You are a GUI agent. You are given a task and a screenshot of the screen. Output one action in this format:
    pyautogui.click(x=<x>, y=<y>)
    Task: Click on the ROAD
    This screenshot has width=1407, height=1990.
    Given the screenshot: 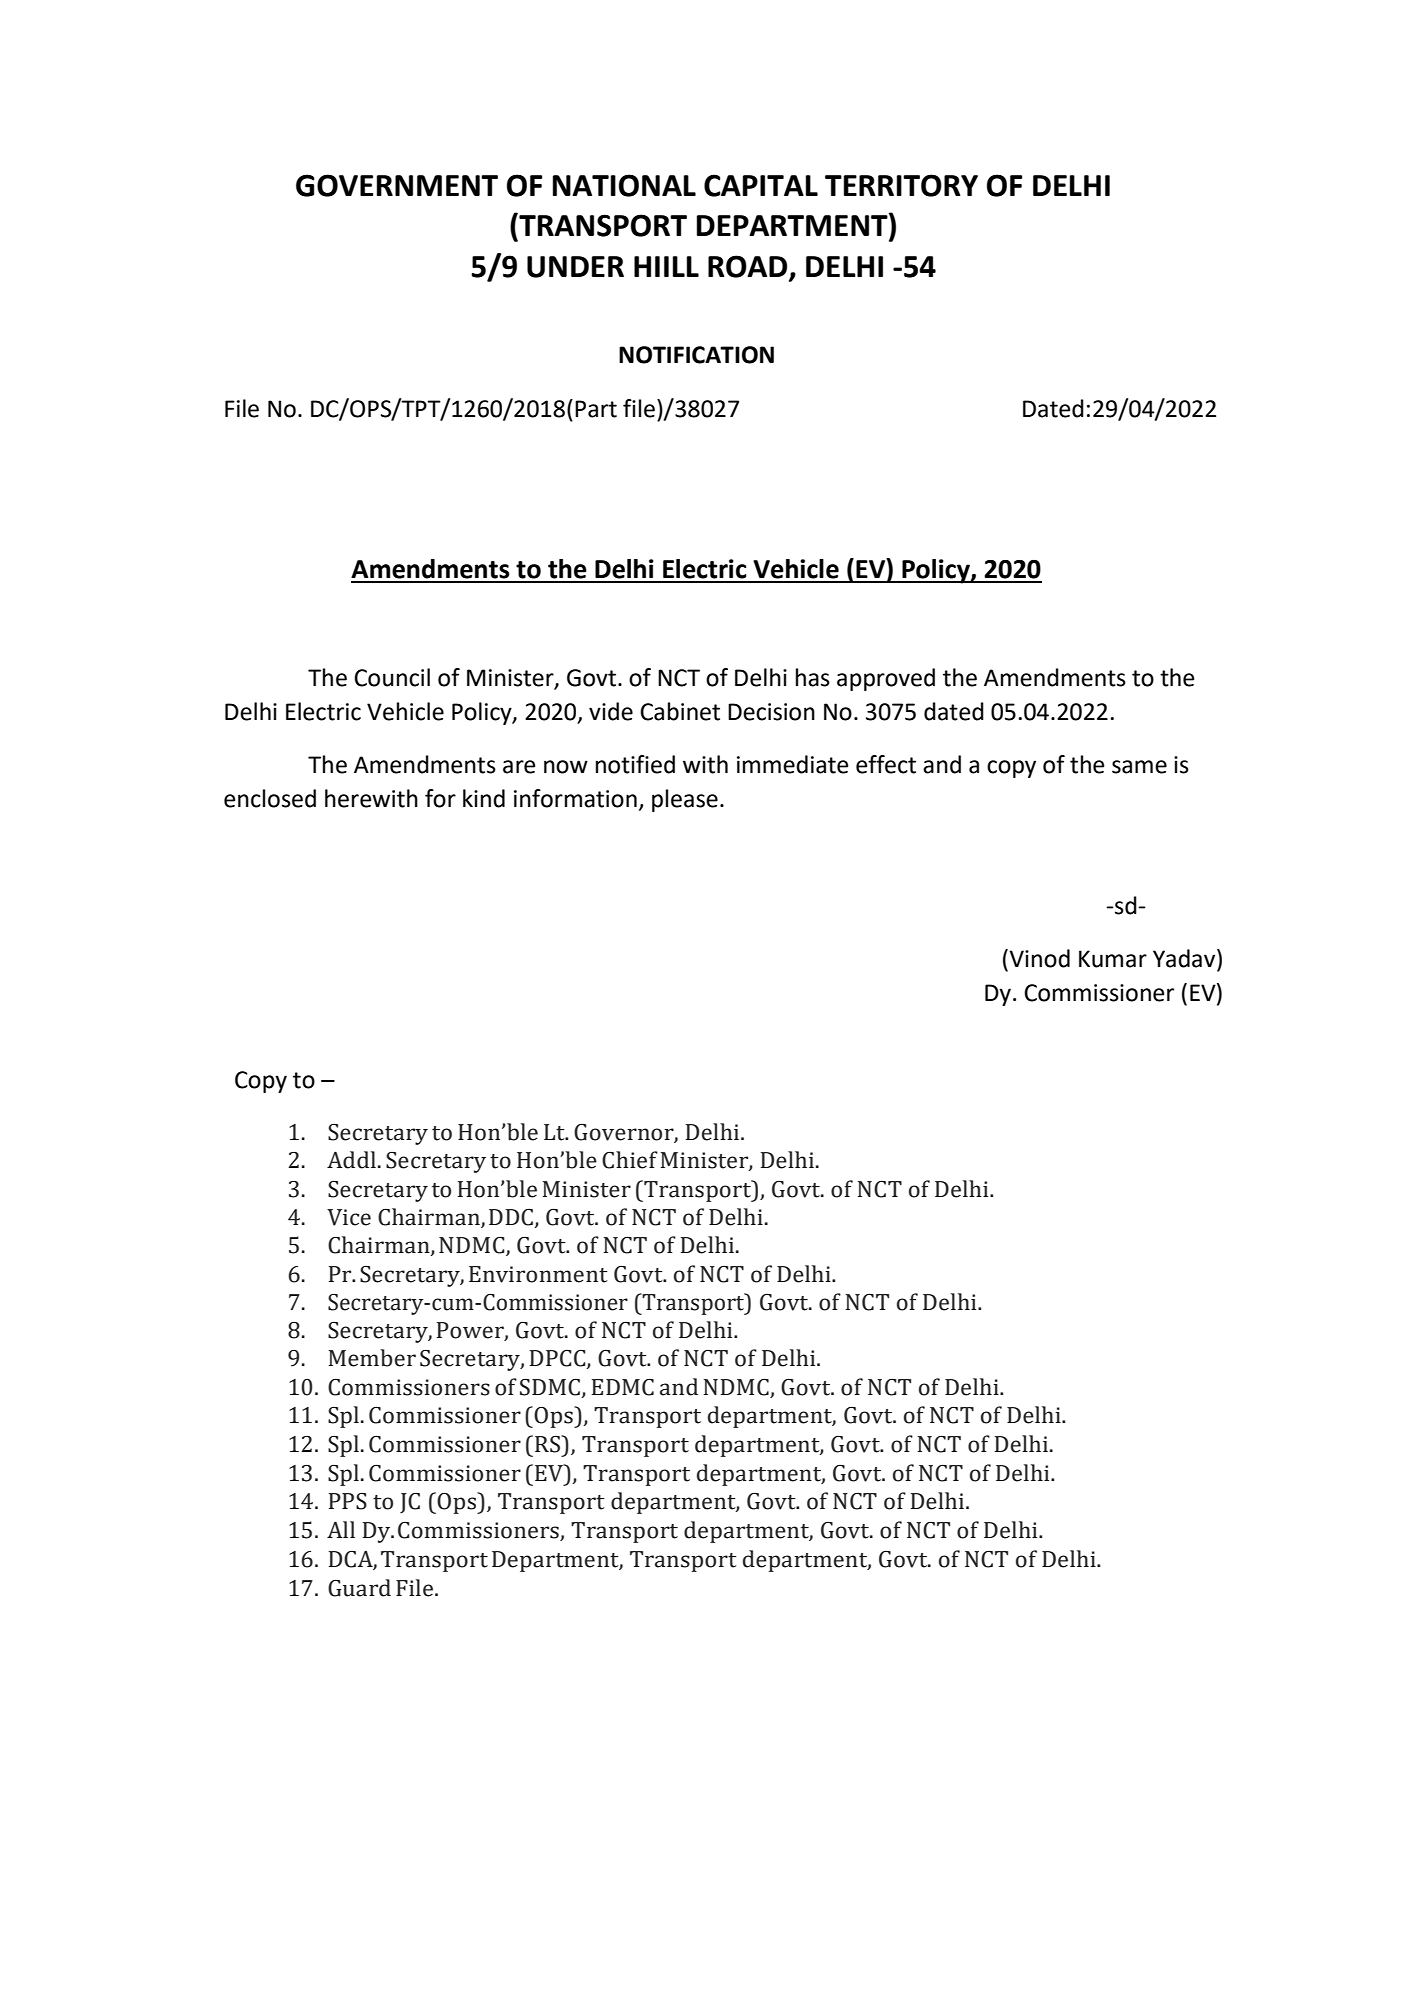 What is the action you would take?
    pyautogui.click(x=749, y=267)
